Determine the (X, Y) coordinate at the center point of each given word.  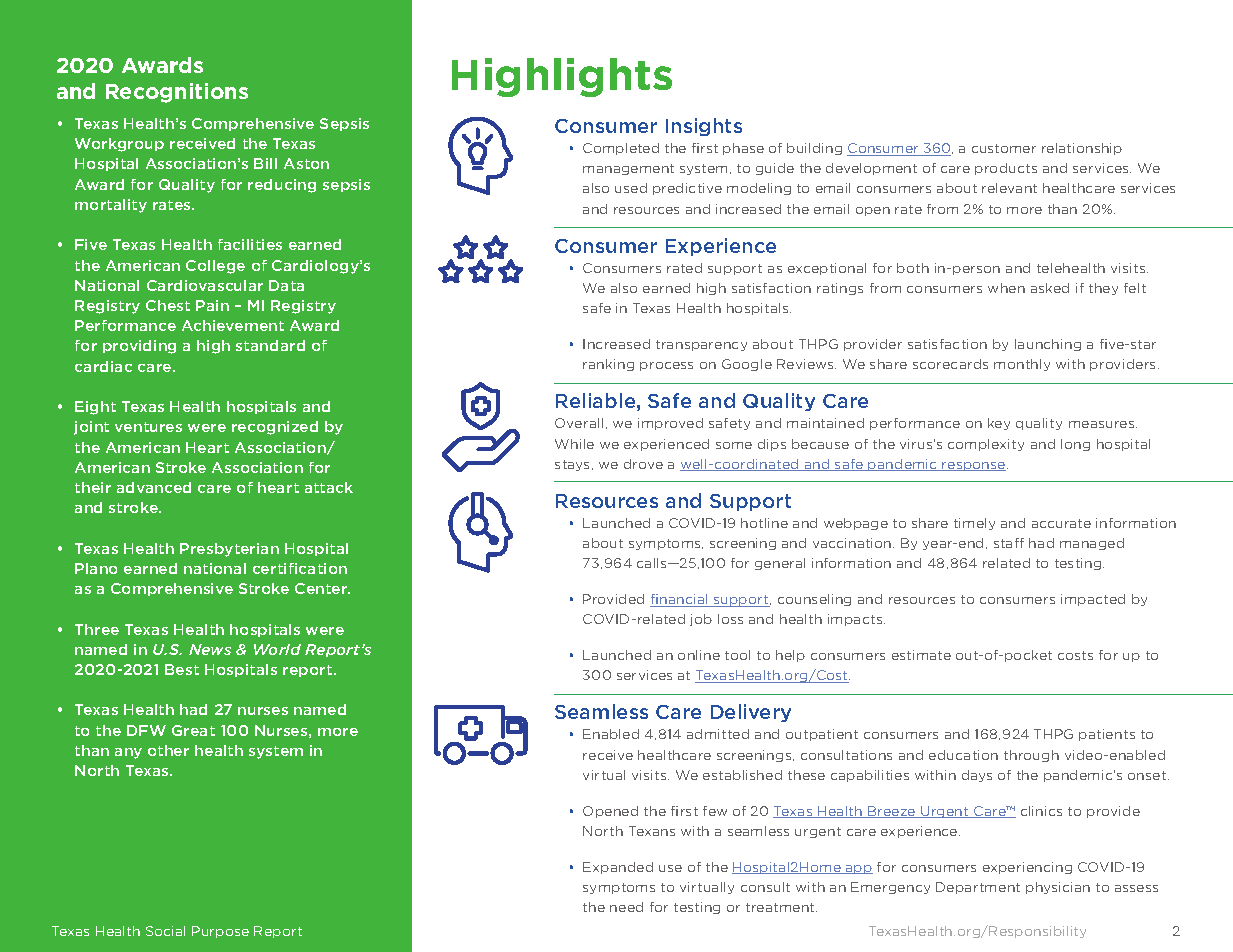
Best (182, 669)
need (626, 907)
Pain (212, 305)
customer (1004, 148)
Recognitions (177, 93)
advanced (154, 487)
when (1006, 288)
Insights (704, 127)
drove (643, 464)
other (168, 750)
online (699, 655)
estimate (921, 655)
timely (974, 524)
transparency (701, 345)
